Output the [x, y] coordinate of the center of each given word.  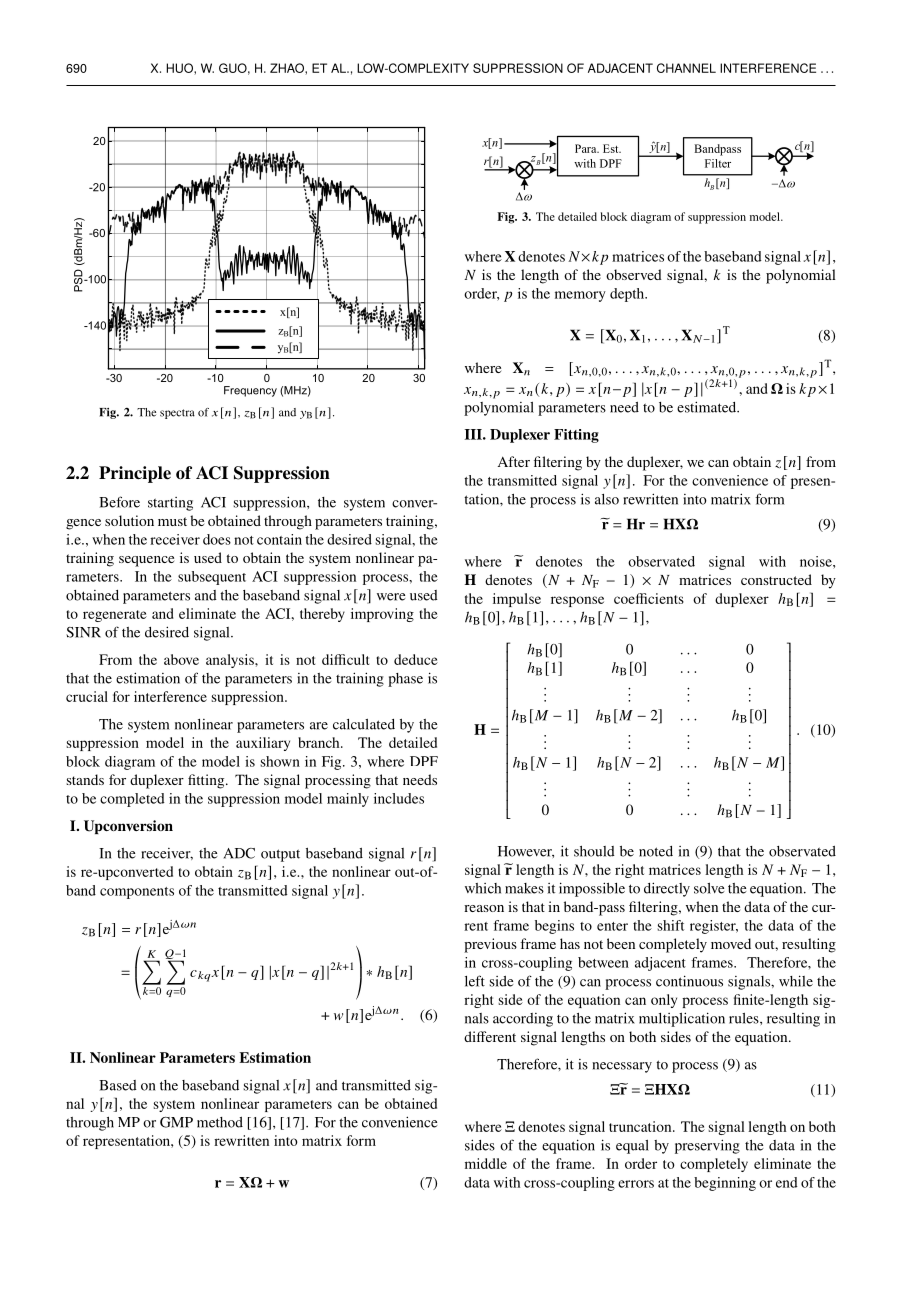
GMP [176, 1122]
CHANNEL [686, 68]
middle [486, 1163]
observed [634, 274]
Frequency [250, 391]
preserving [707, 1146]
